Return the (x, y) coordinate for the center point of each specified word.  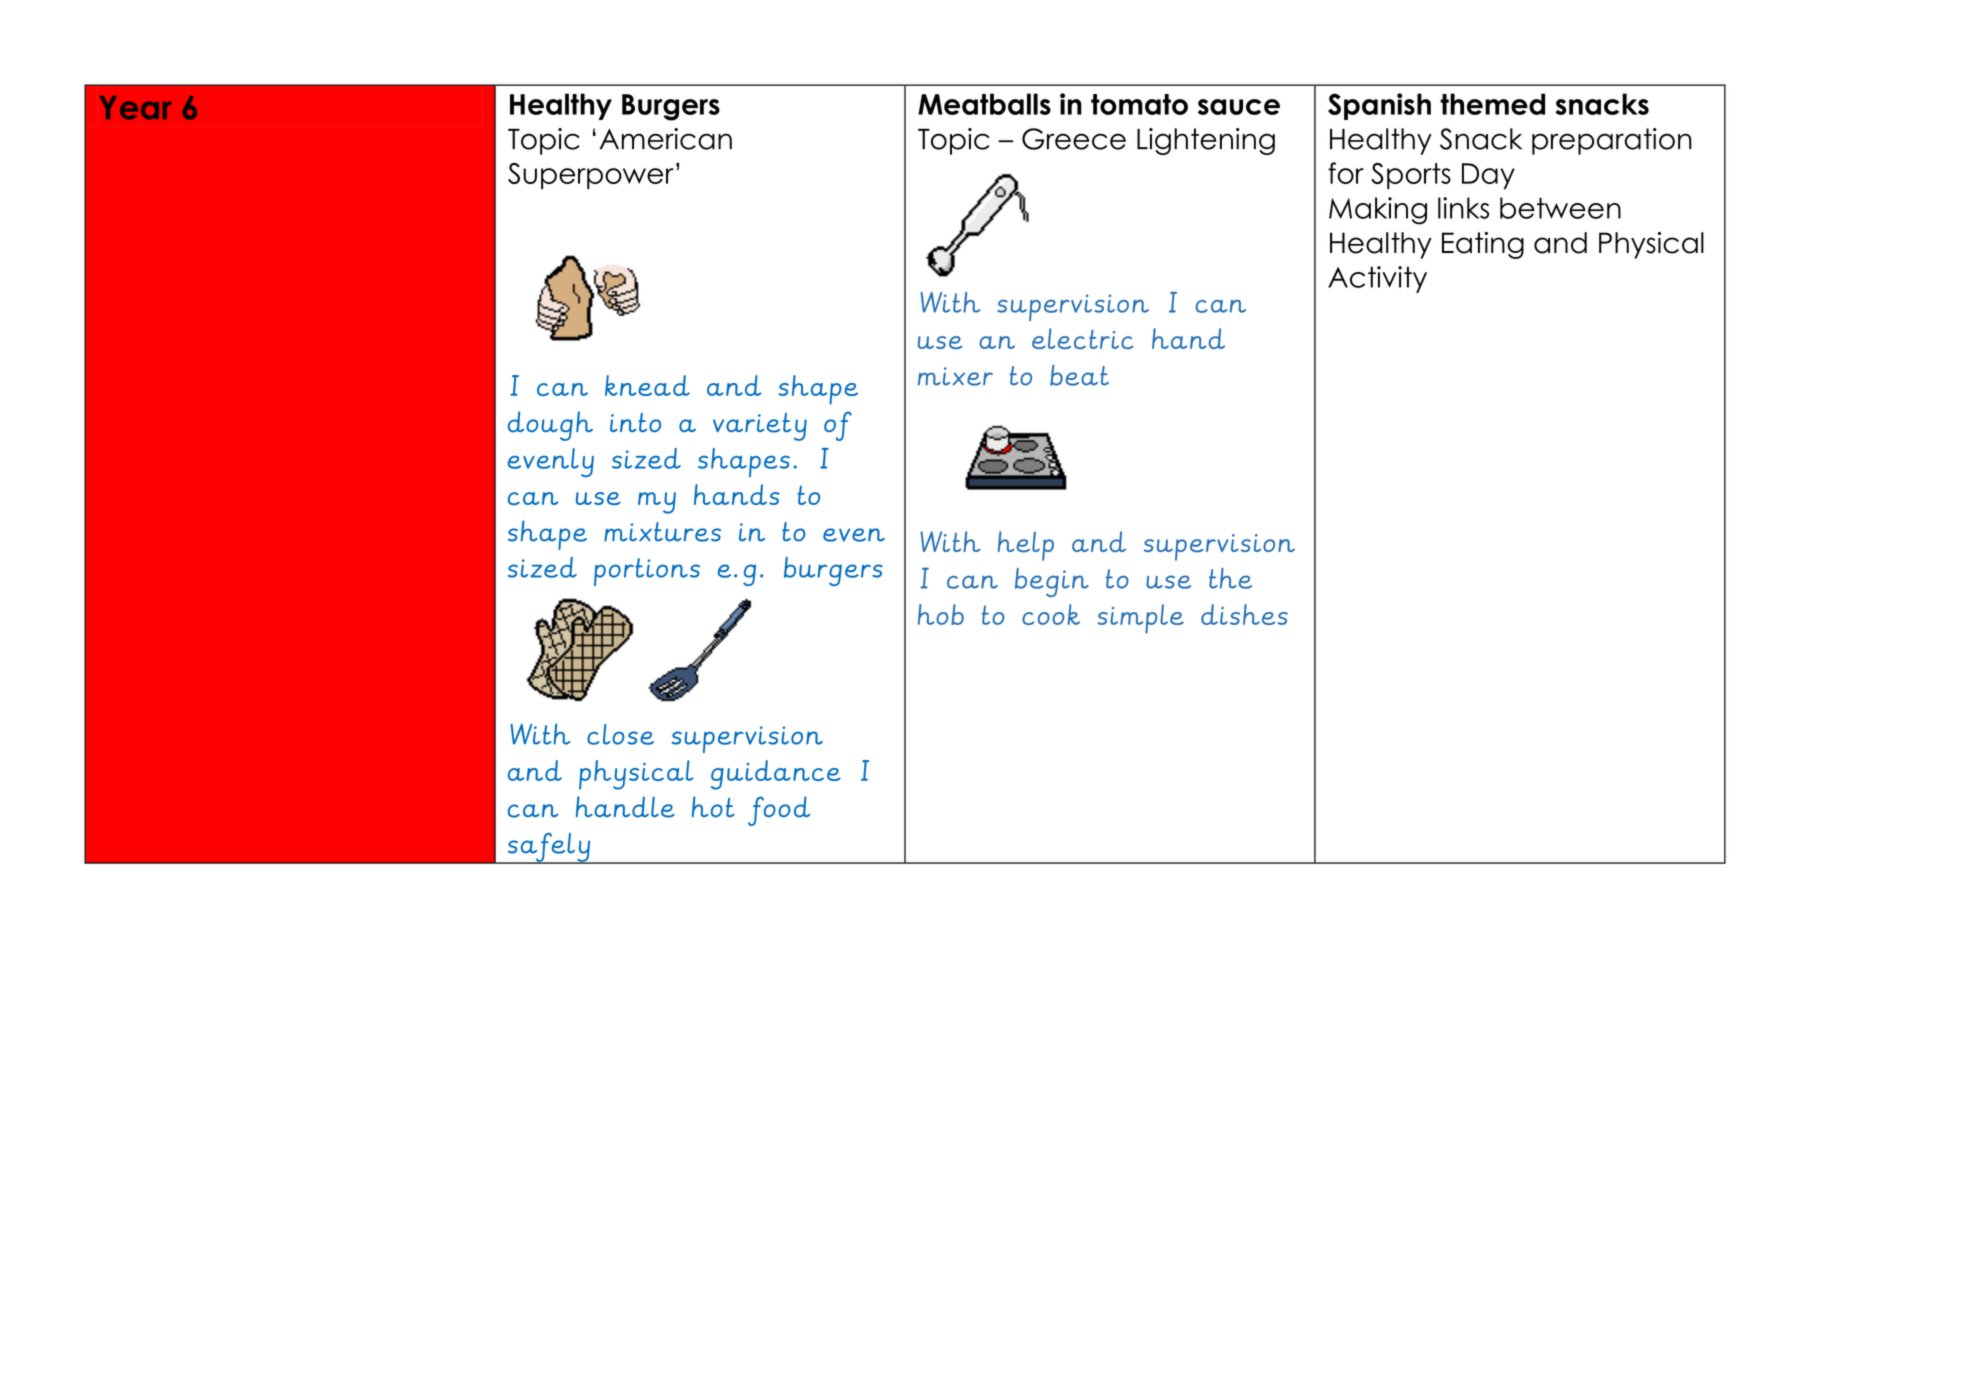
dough (550, 426)
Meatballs (984, 104)
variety (760, 427)
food (779, 811)
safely (549, 848)
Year (135, 108)
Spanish (1379, 106)
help (1026, 546)
